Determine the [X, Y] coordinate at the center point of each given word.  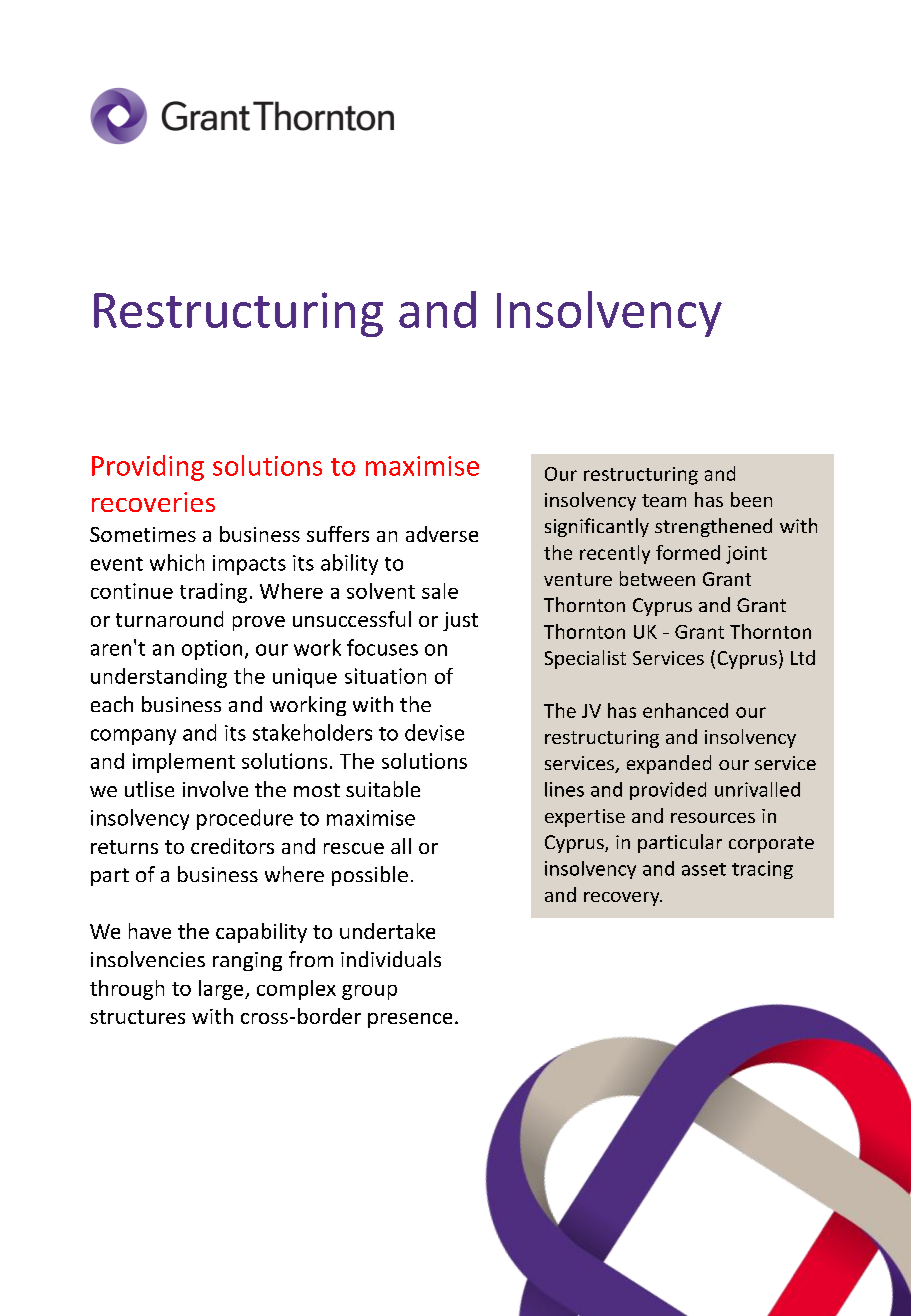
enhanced [685, 710]
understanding [159, 678]
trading [213, 593]
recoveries [153, 502]
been [751, 499]
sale [440, 591]
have [150, 931]
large [222, 990]
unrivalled [757, 789]
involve [215, 789]
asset [704, 869]
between [657, 578]
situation [385, 676]
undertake [387, 931]
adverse [442, 534]
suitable [383, 789]
